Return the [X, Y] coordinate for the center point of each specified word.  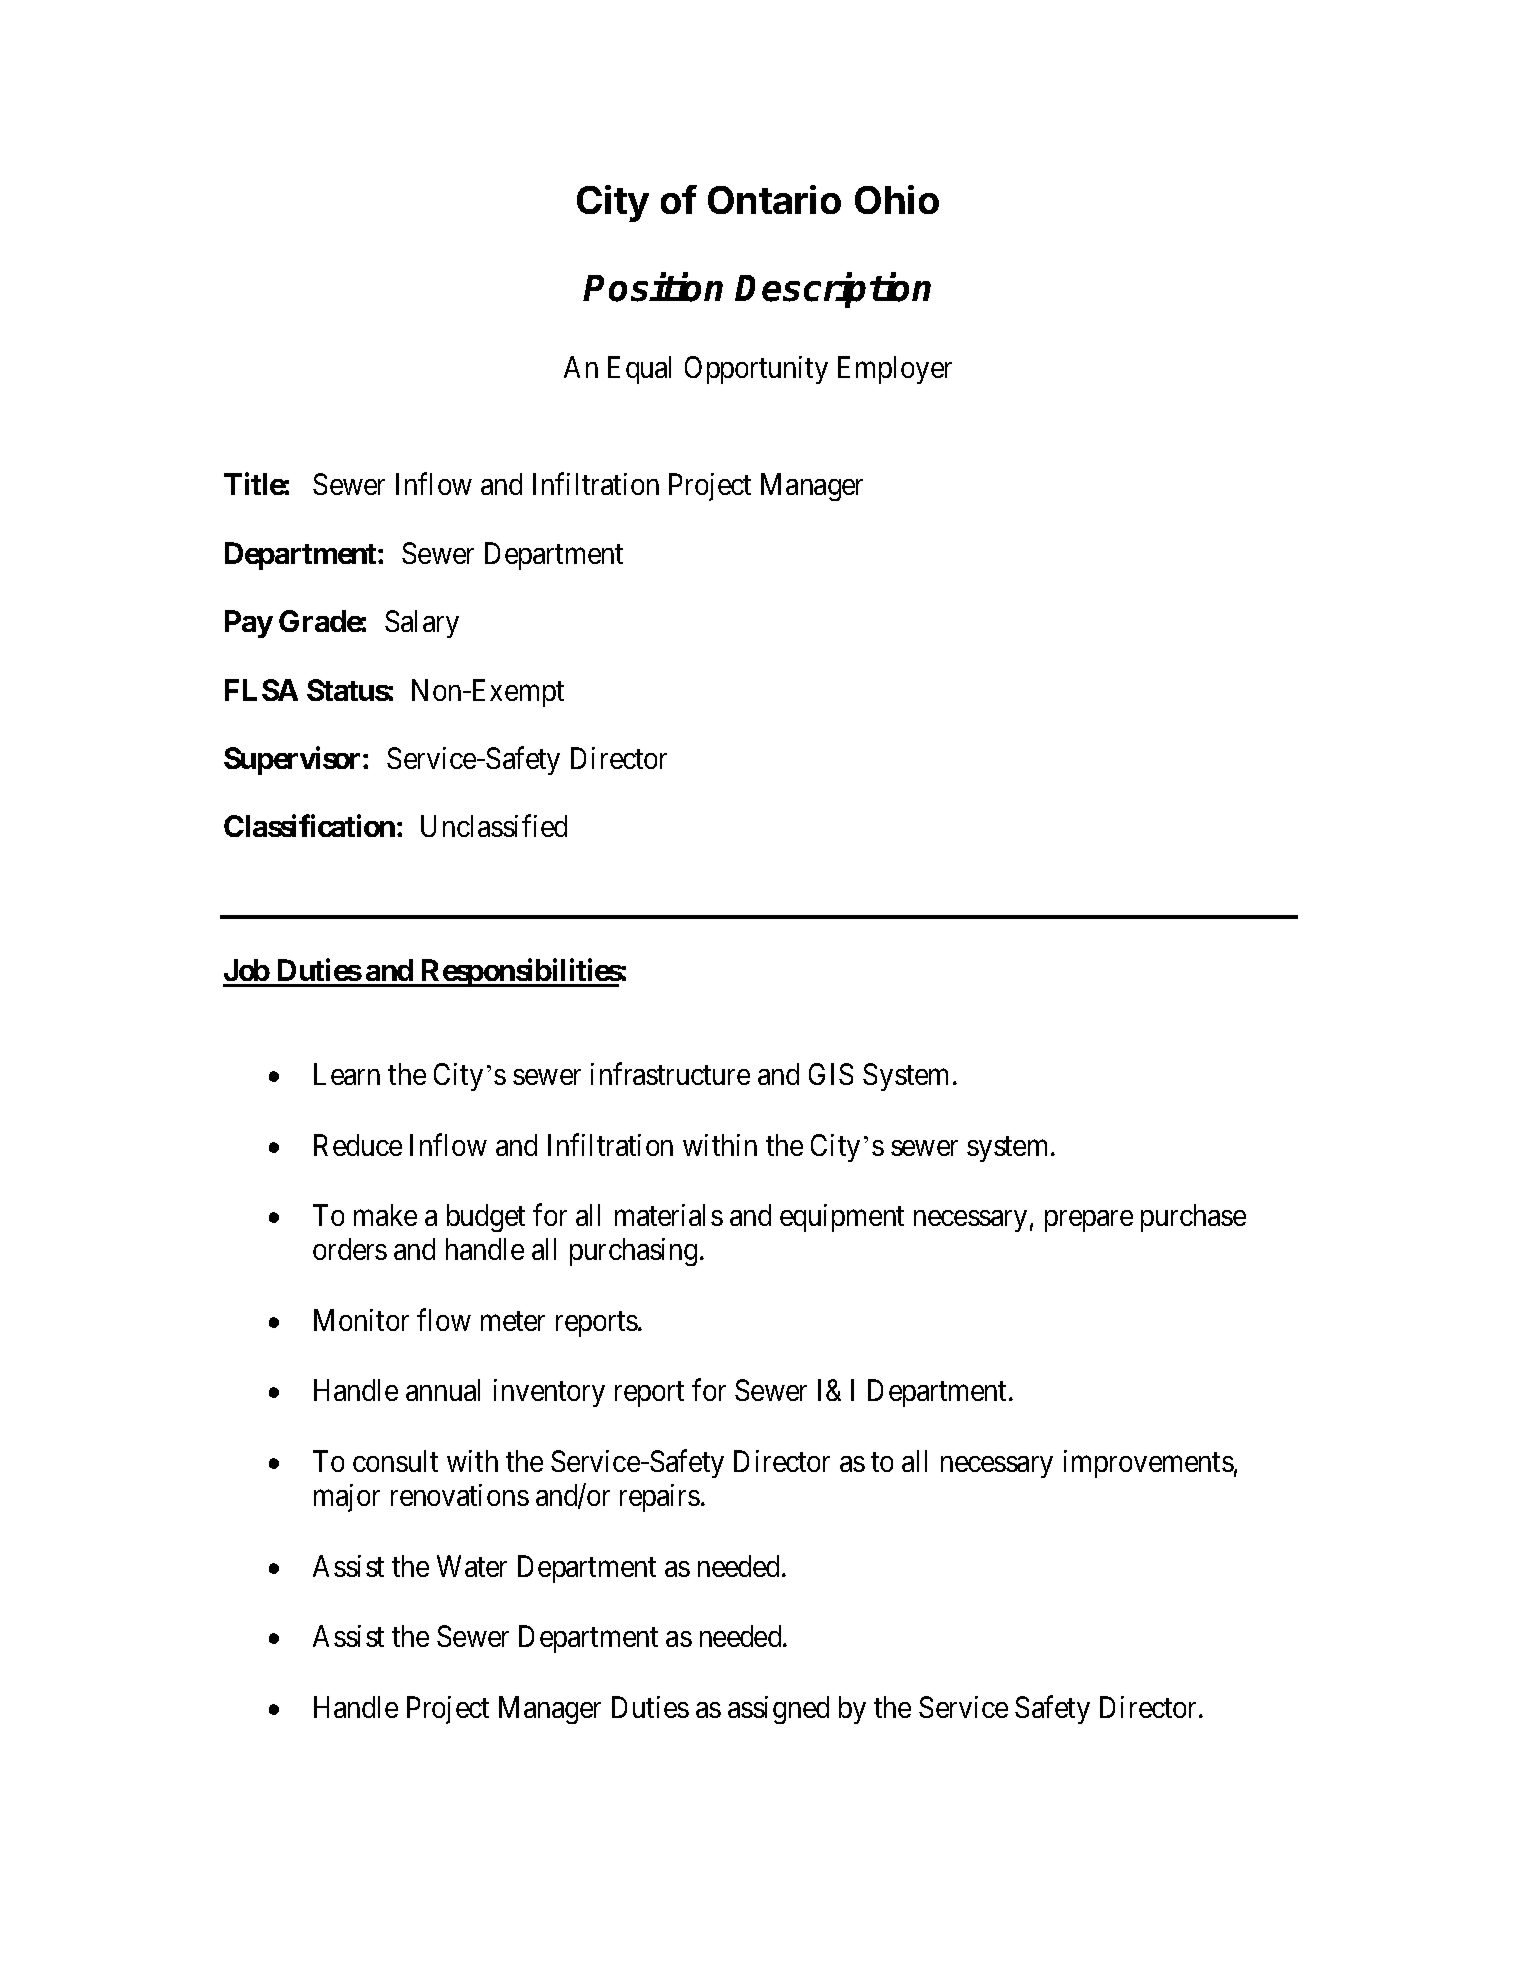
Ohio [897, 199]
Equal [639, 370]
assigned [778, 1710]
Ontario [774, 199]
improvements [1149, 1464]
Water [472, 1566]
